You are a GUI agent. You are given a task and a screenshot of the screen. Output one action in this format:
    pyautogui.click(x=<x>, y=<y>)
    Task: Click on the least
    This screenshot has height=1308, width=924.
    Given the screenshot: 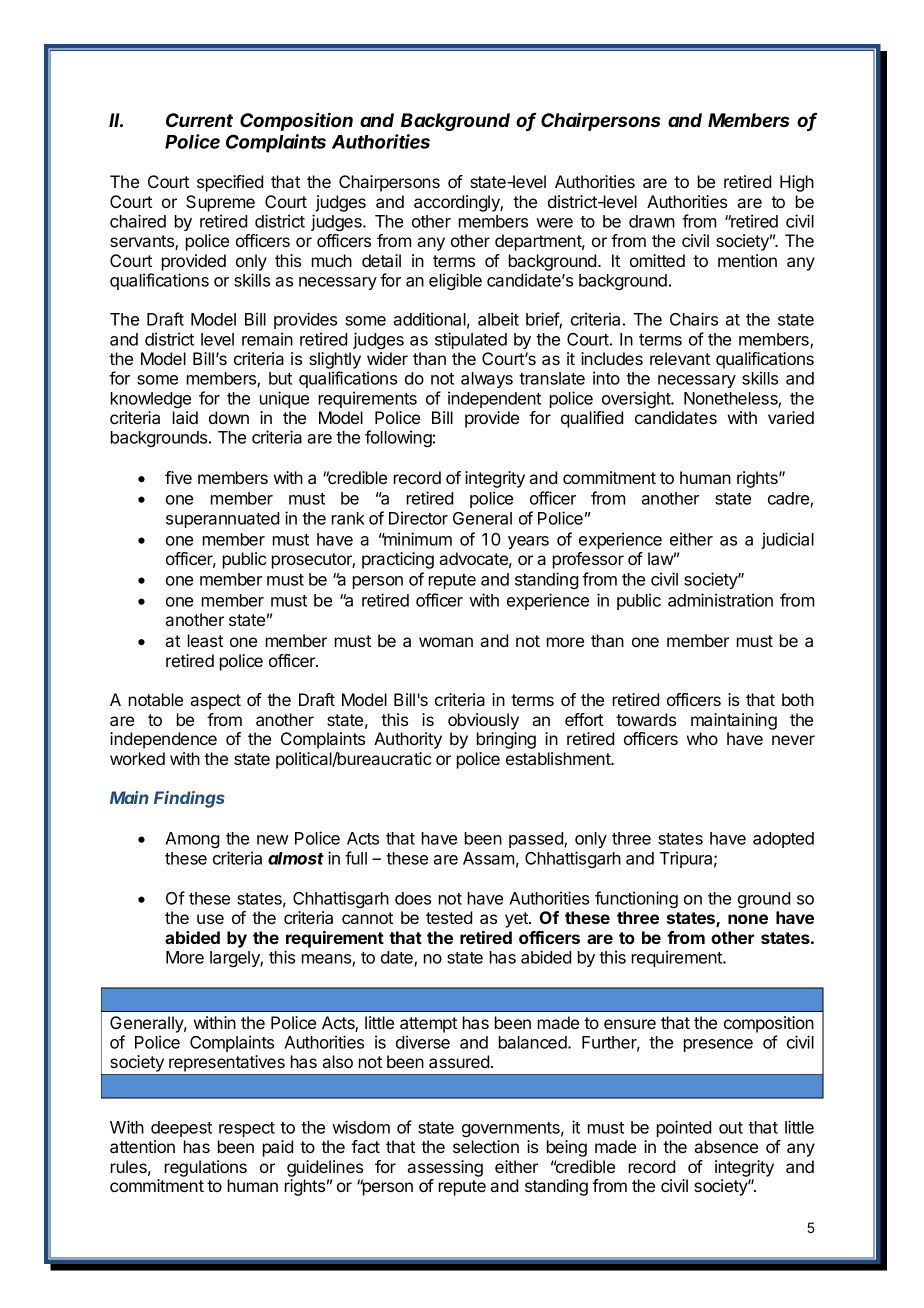 What is the action you would take?
    pyautogui.click(x=205, y=640)
